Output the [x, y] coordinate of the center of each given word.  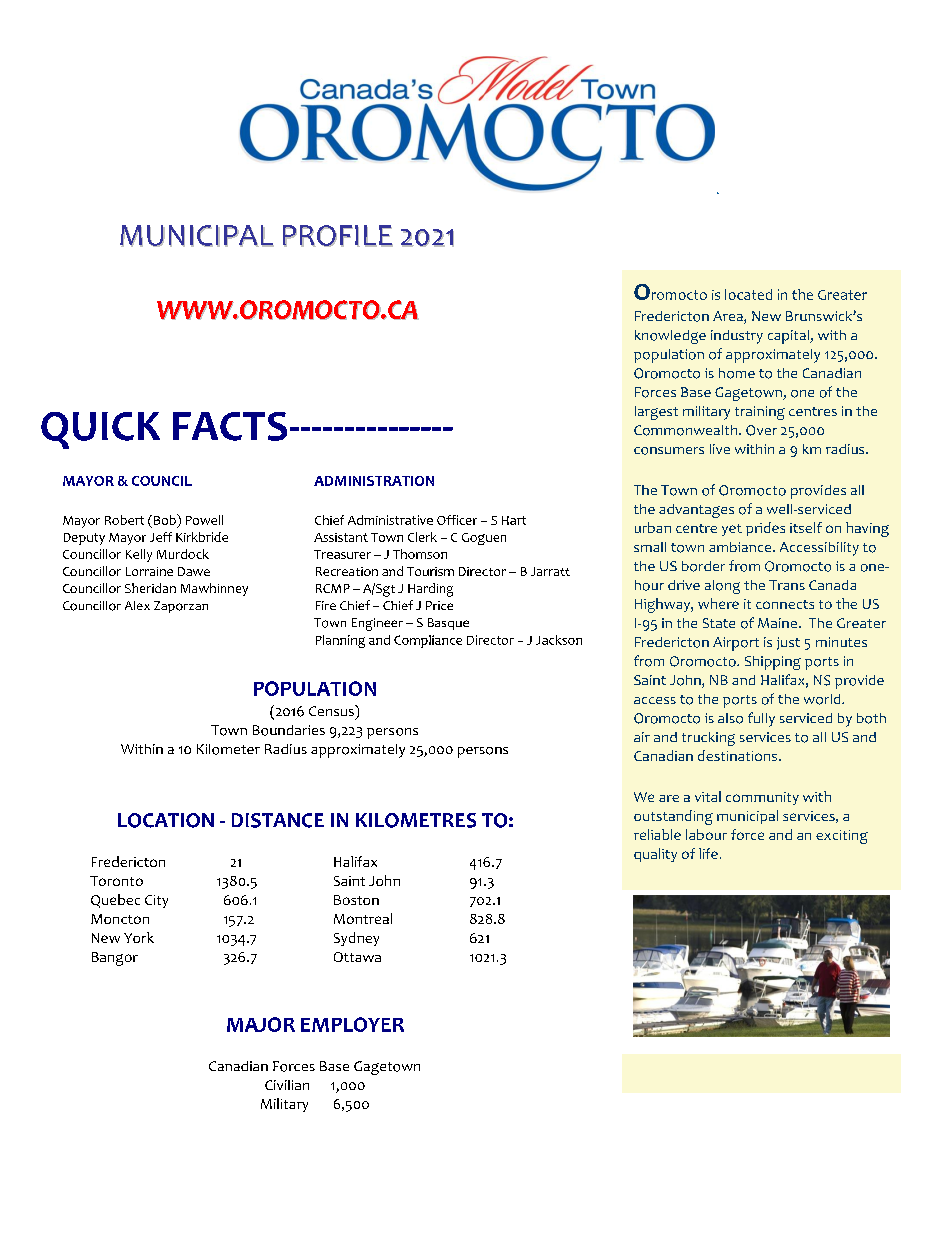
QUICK [100, 430]
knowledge [670, 337]
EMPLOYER [352, 1024]
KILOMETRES [416, 820]
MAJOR [261, 1024]
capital [789, 337]
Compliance [428, 641]
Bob [166, 519]
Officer [457, 520]
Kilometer [228, 749]
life [708, 853]
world [823, 699]
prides [765, 529]
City [156, 901]
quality [655, 855]
